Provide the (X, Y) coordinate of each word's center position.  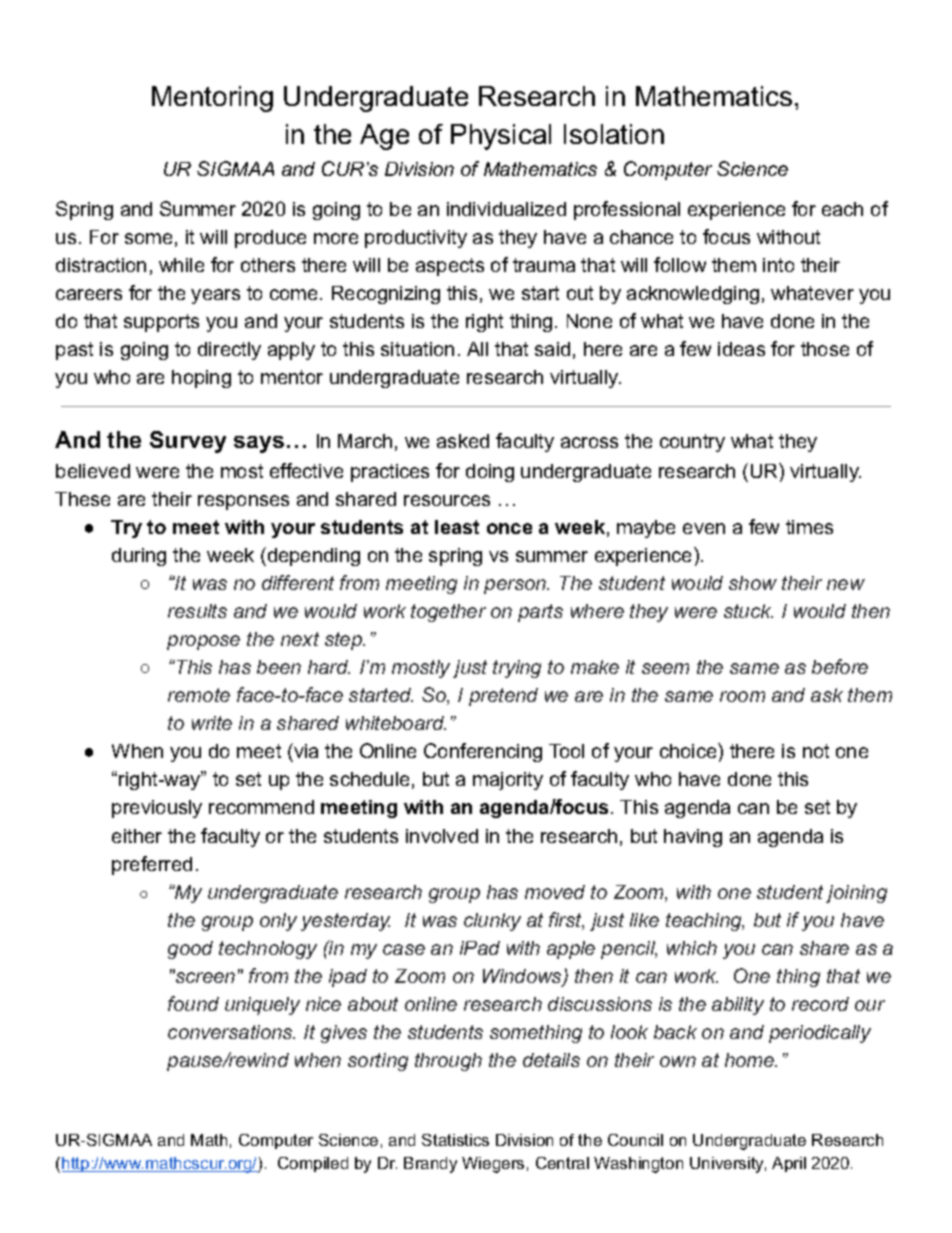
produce (270, 239)
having (693, 838)
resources (447, 500)
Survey (188, 442)
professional (627, 210)
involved (442, 836)
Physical (501, 137)
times (809, 527)
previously (157, 809)
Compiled (313, 1164)
